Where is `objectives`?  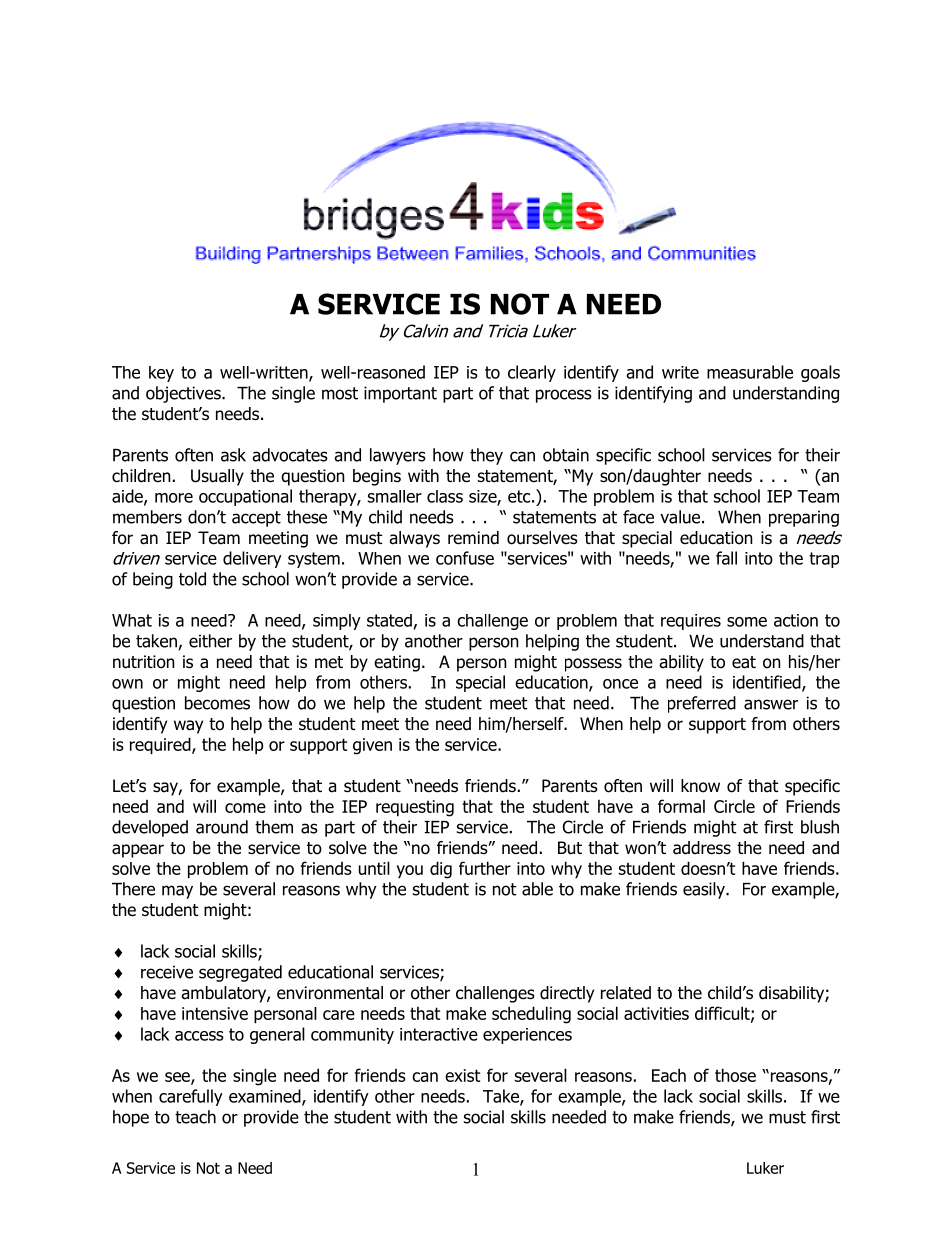 objectives is located at coordinates (184, 394).
